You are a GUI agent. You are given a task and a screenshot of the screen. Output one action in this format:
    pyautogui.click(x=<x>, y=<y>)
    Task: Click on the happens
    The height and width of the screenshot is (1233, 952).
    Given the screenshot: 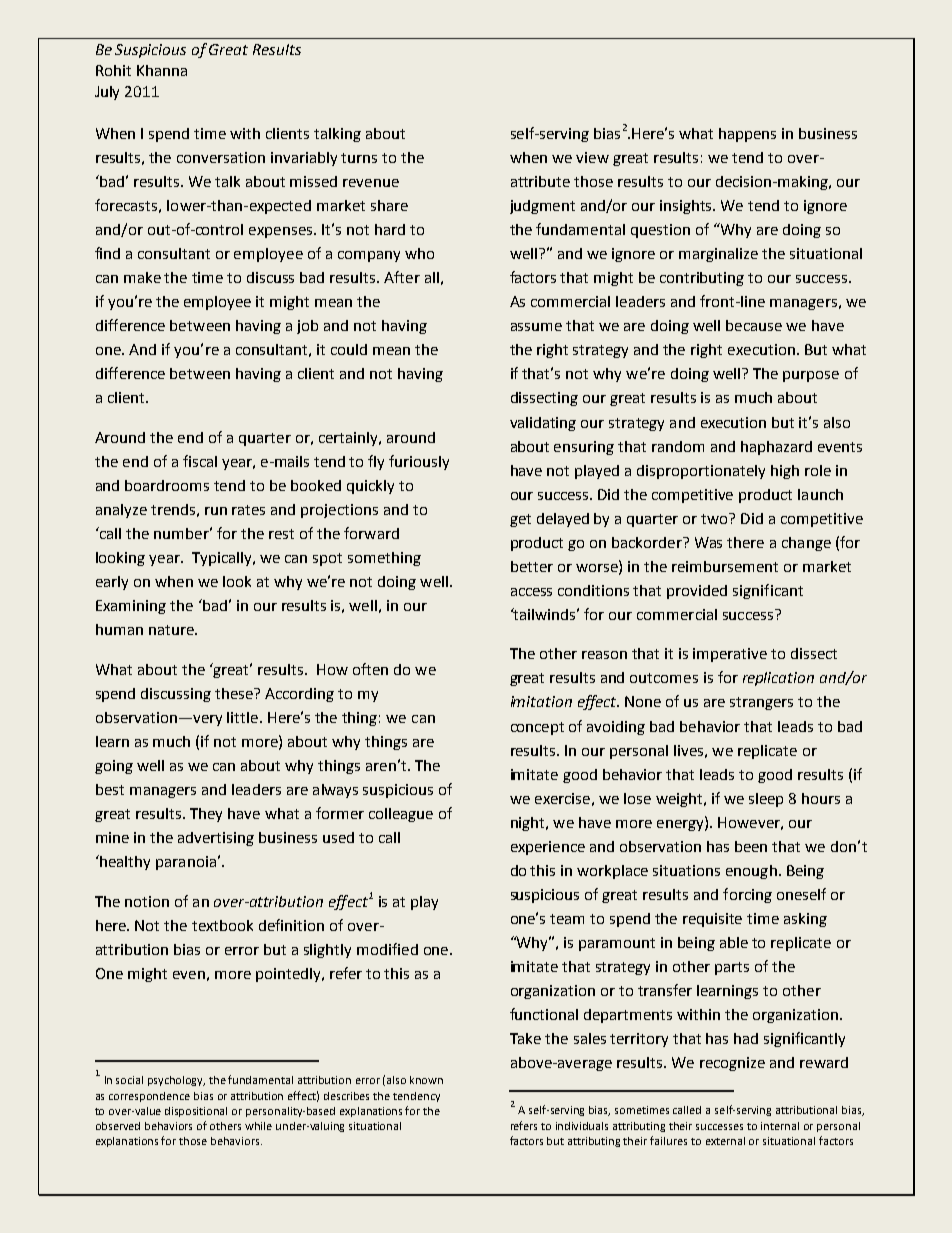 What is the action you would take?
    pyautogui.click(x=747, y=135)
